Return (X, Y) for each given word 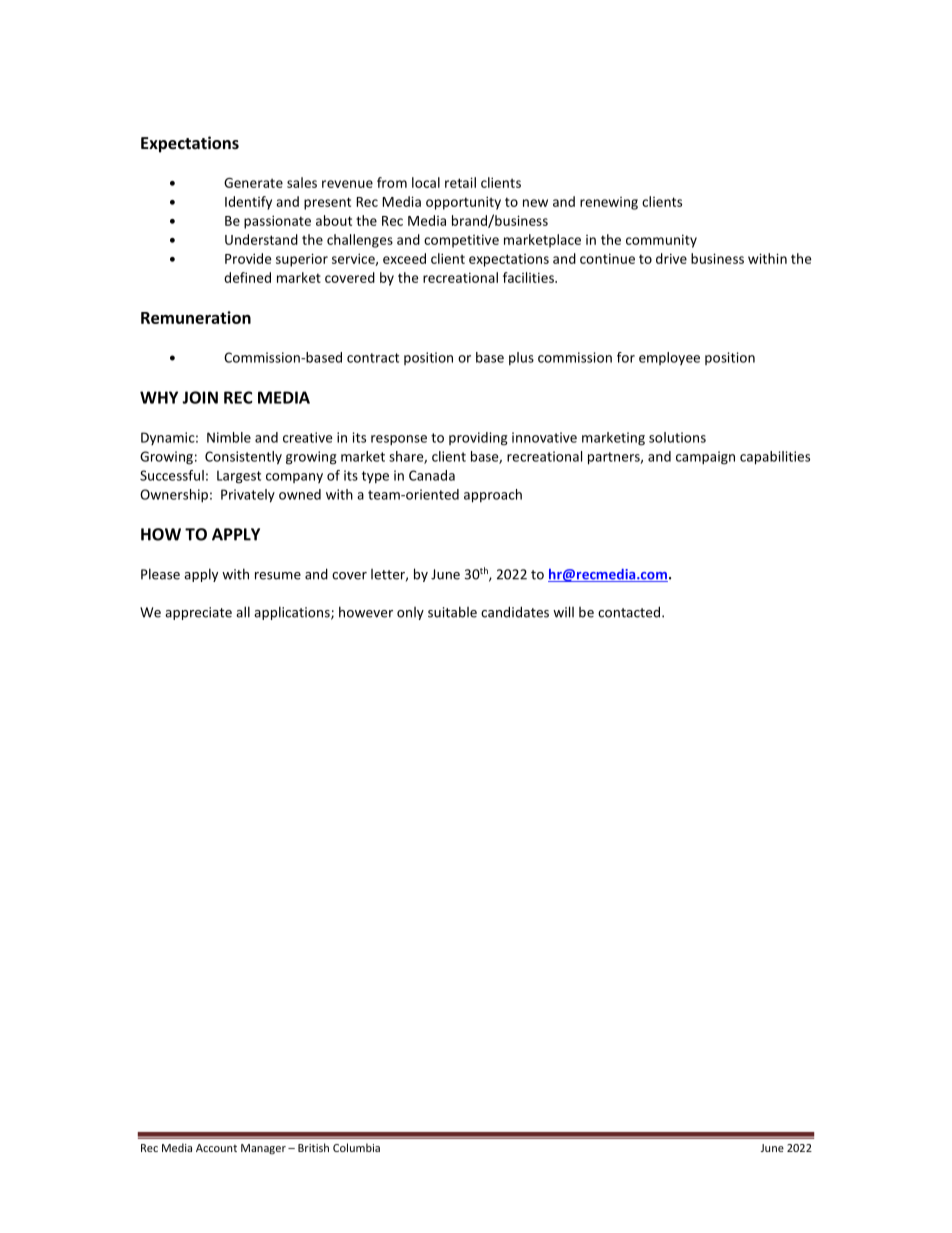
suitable (452, 612)
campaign (705, 458)
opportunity (463, 203)
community (661, 241)
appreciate (198, 613)
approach (493, 496)
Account (216, 1148)
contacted (629, 612)
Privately (248, 496)
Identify (248, 203)
